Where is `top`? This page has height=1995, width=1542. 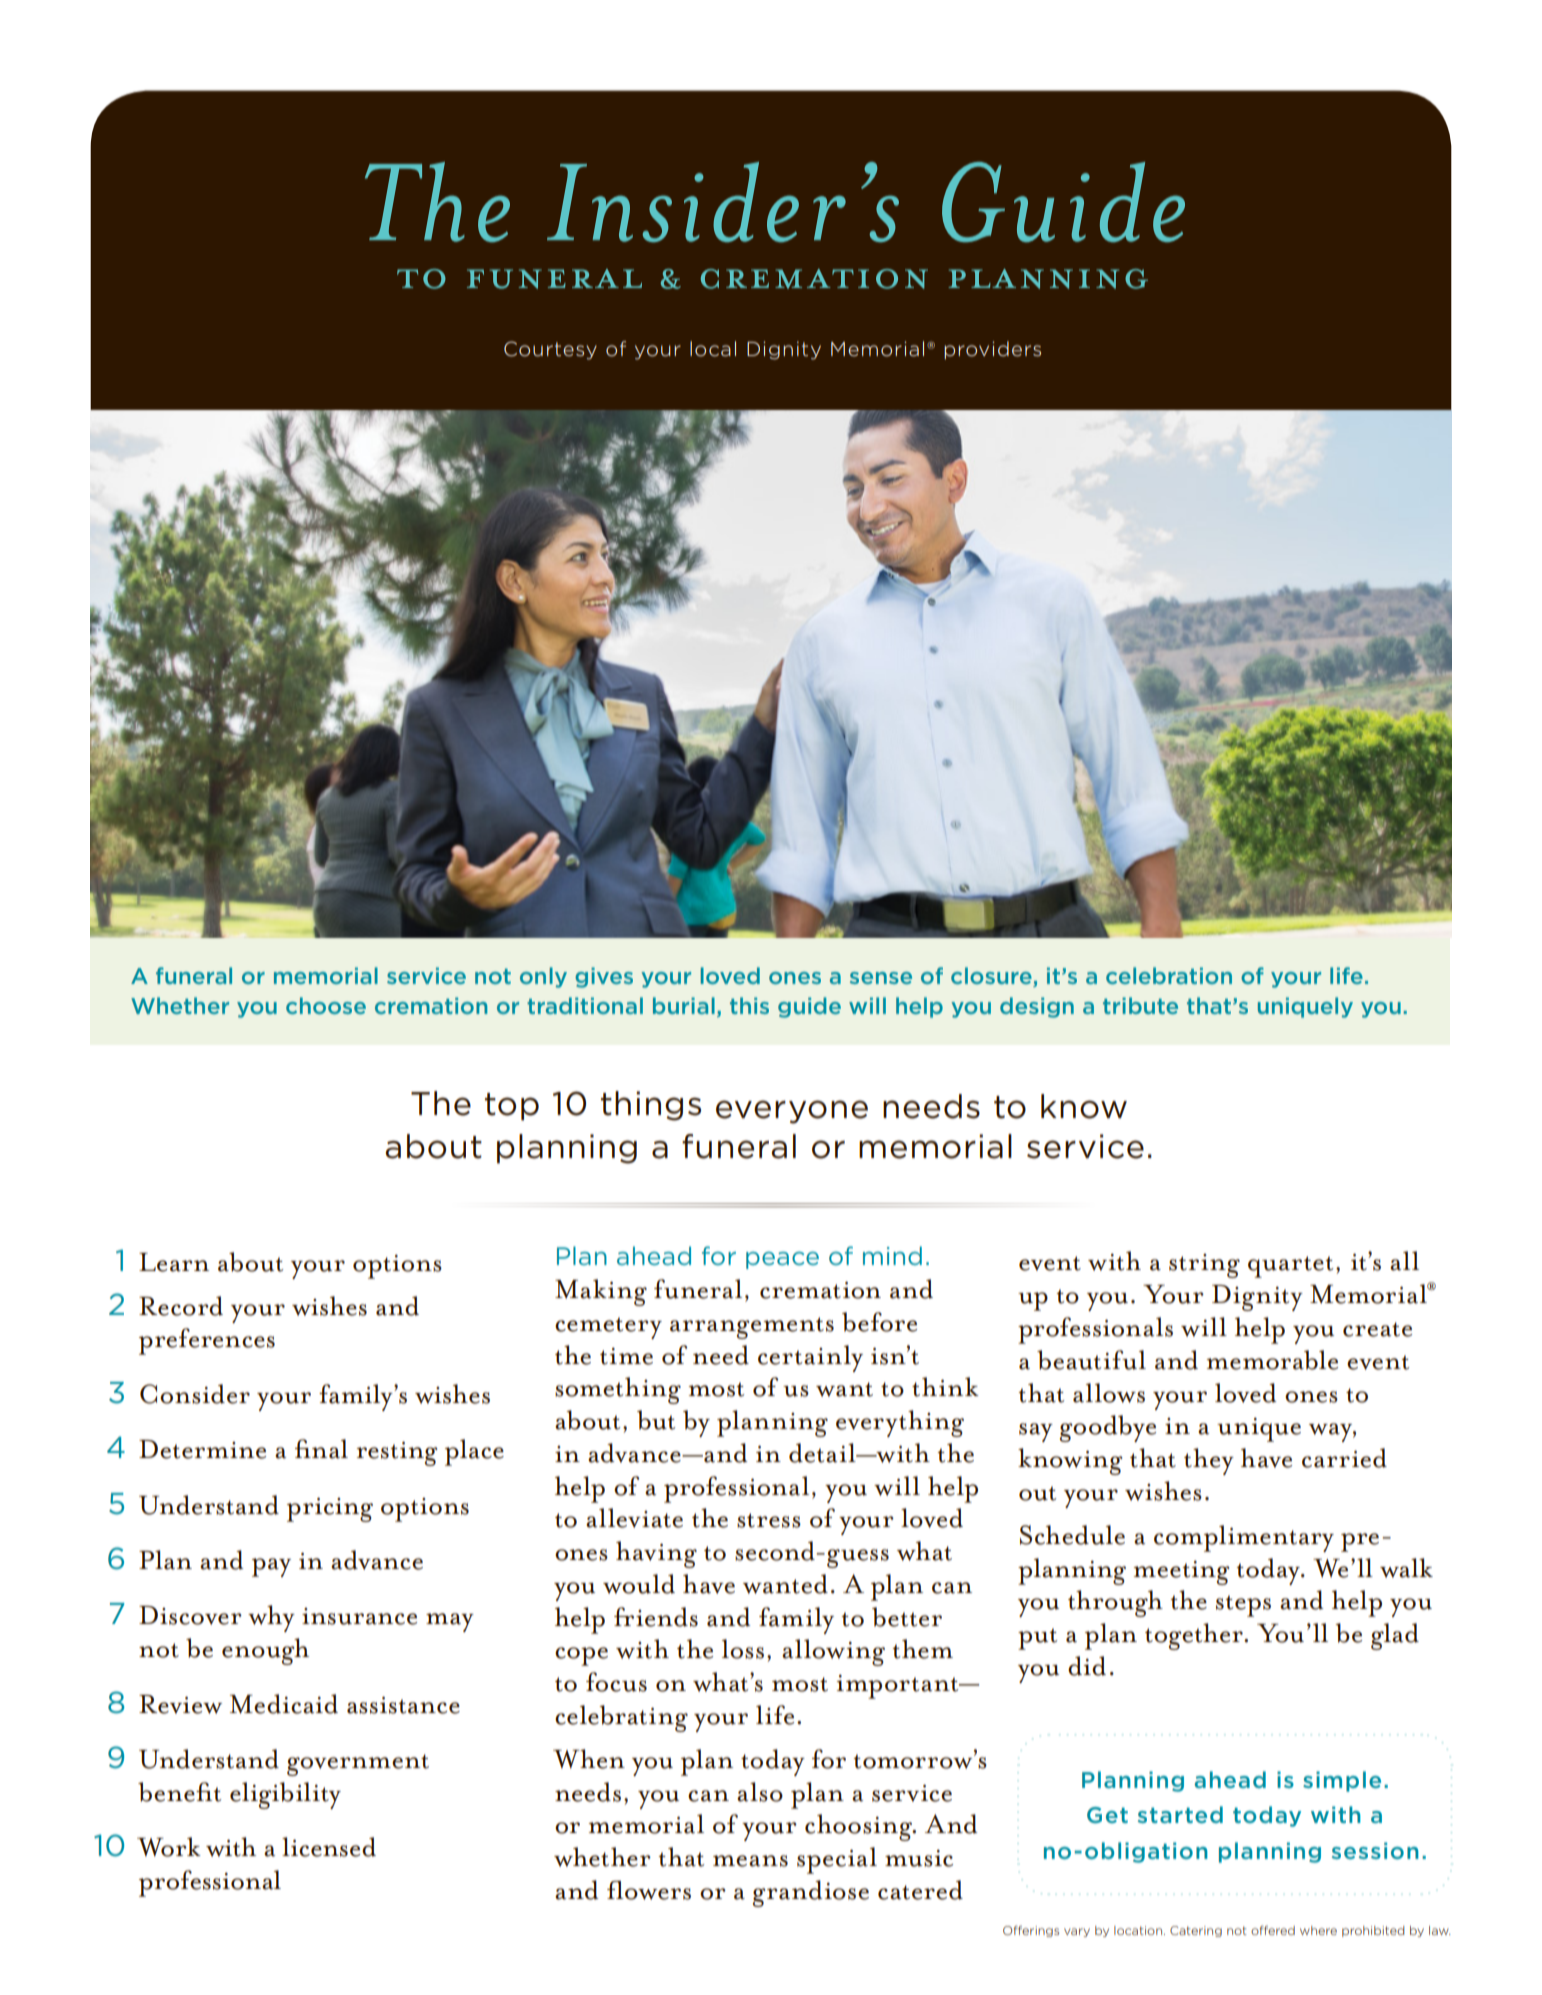
top is located at coordinates (512, 1107).
